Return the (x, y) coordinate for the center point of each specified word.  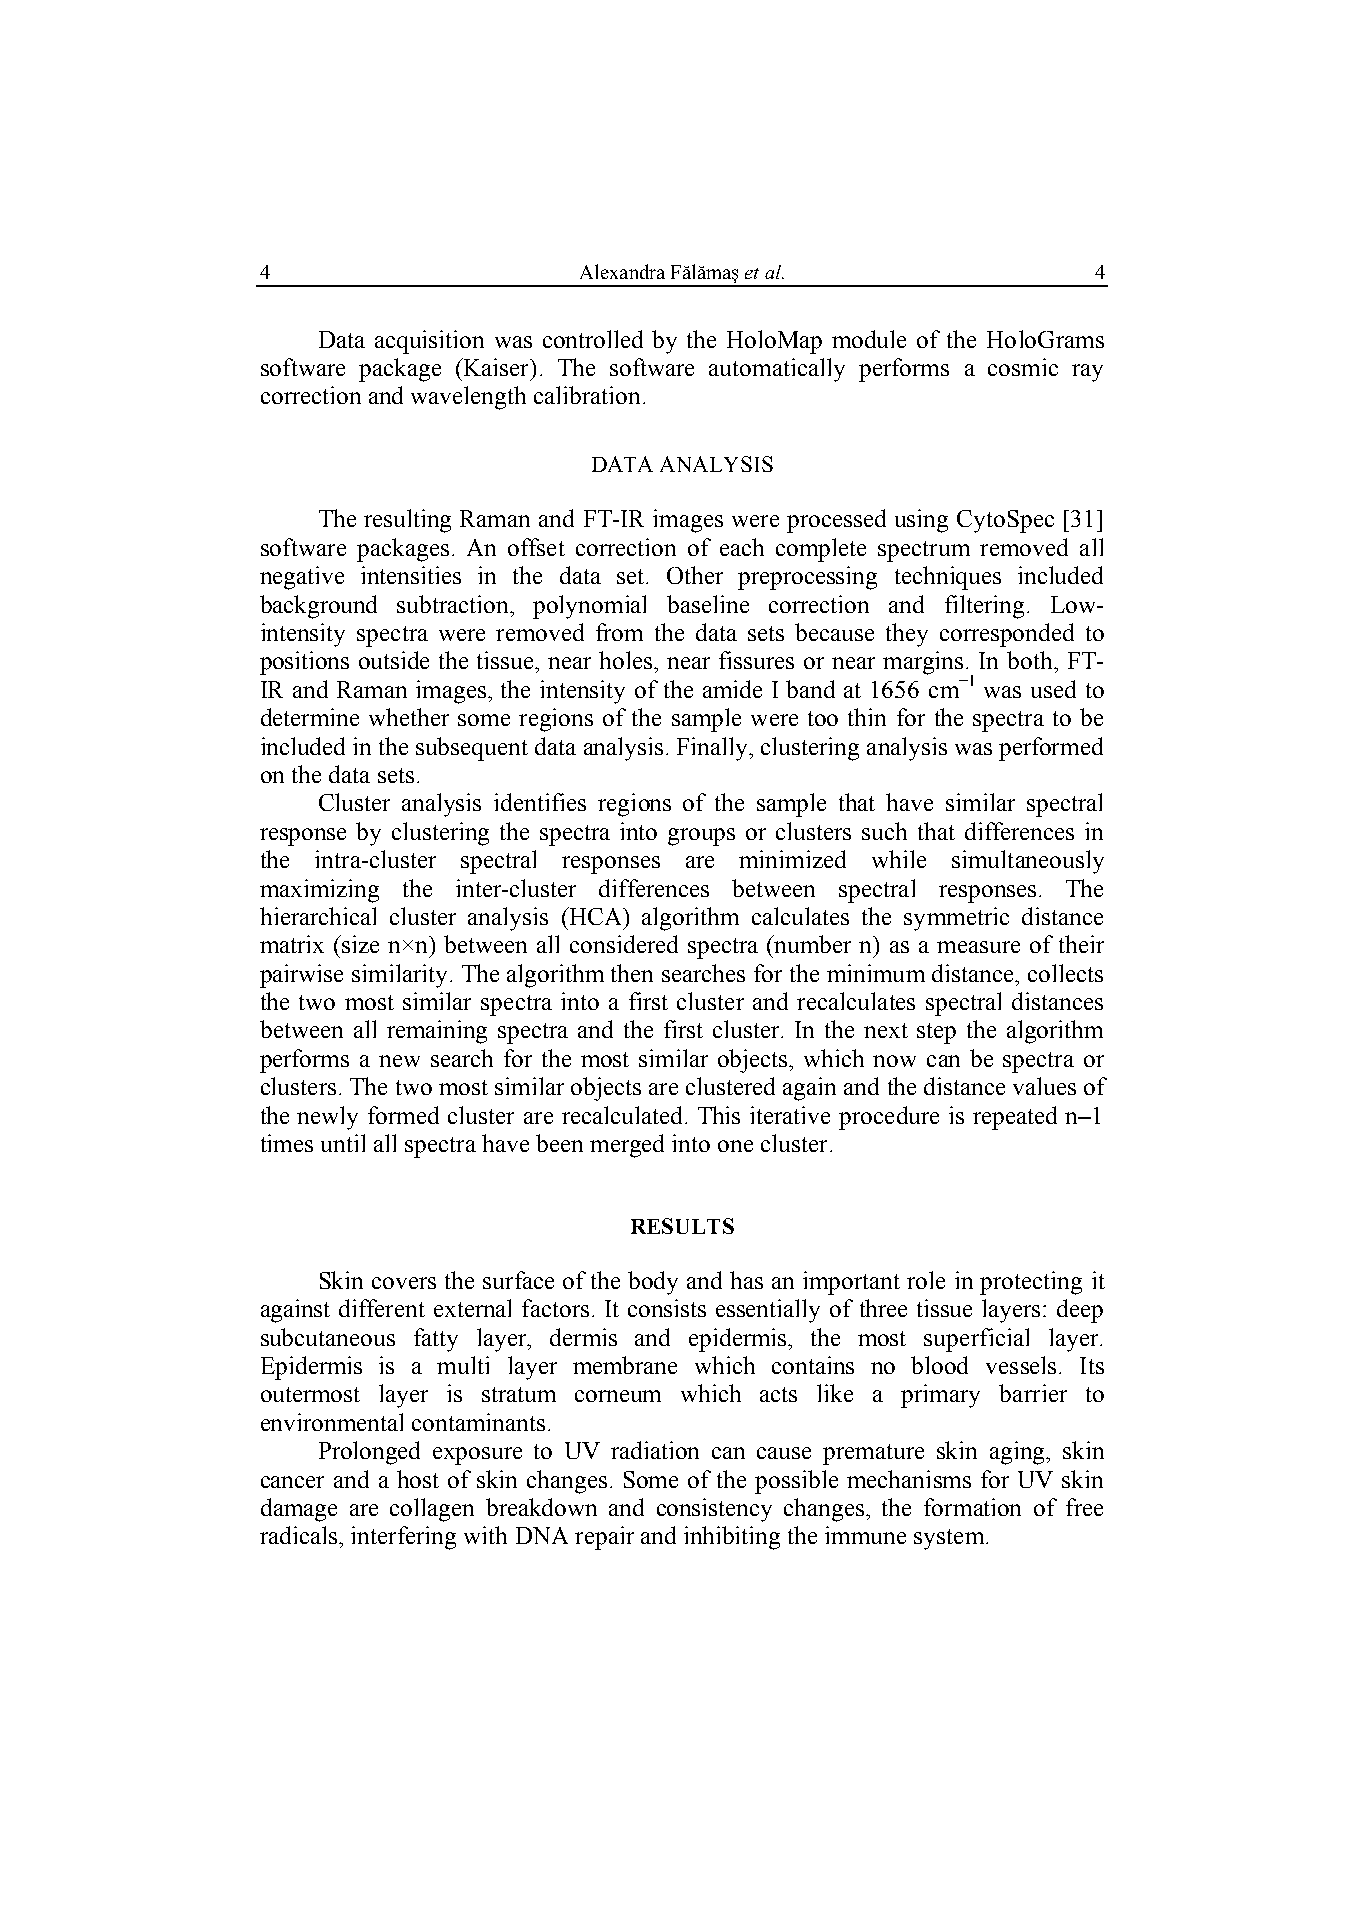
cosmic (1023, 367)
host (418, 1479)
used (1053, 689)
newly (327, 1118)
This (719, 1115)
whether (409, 717)
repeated (1015, 1118)
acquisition (429, 342)
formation (972, 1507)
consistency (714, 1510)
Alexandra (622, 271)
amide (732, 689)
